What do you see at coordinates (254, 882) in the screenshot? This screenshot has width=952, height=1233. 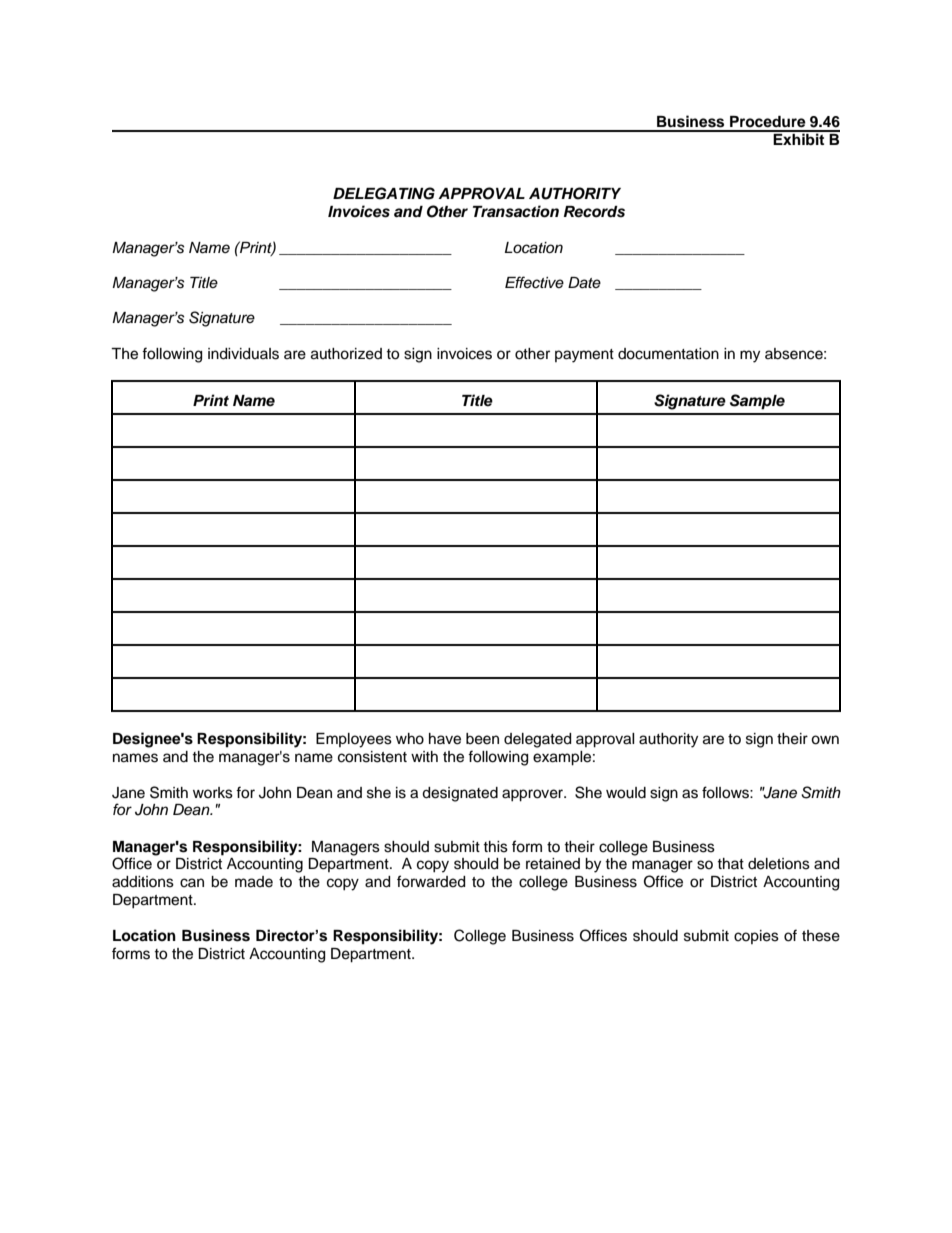 I see `made` at bounding box center [254, 882].
